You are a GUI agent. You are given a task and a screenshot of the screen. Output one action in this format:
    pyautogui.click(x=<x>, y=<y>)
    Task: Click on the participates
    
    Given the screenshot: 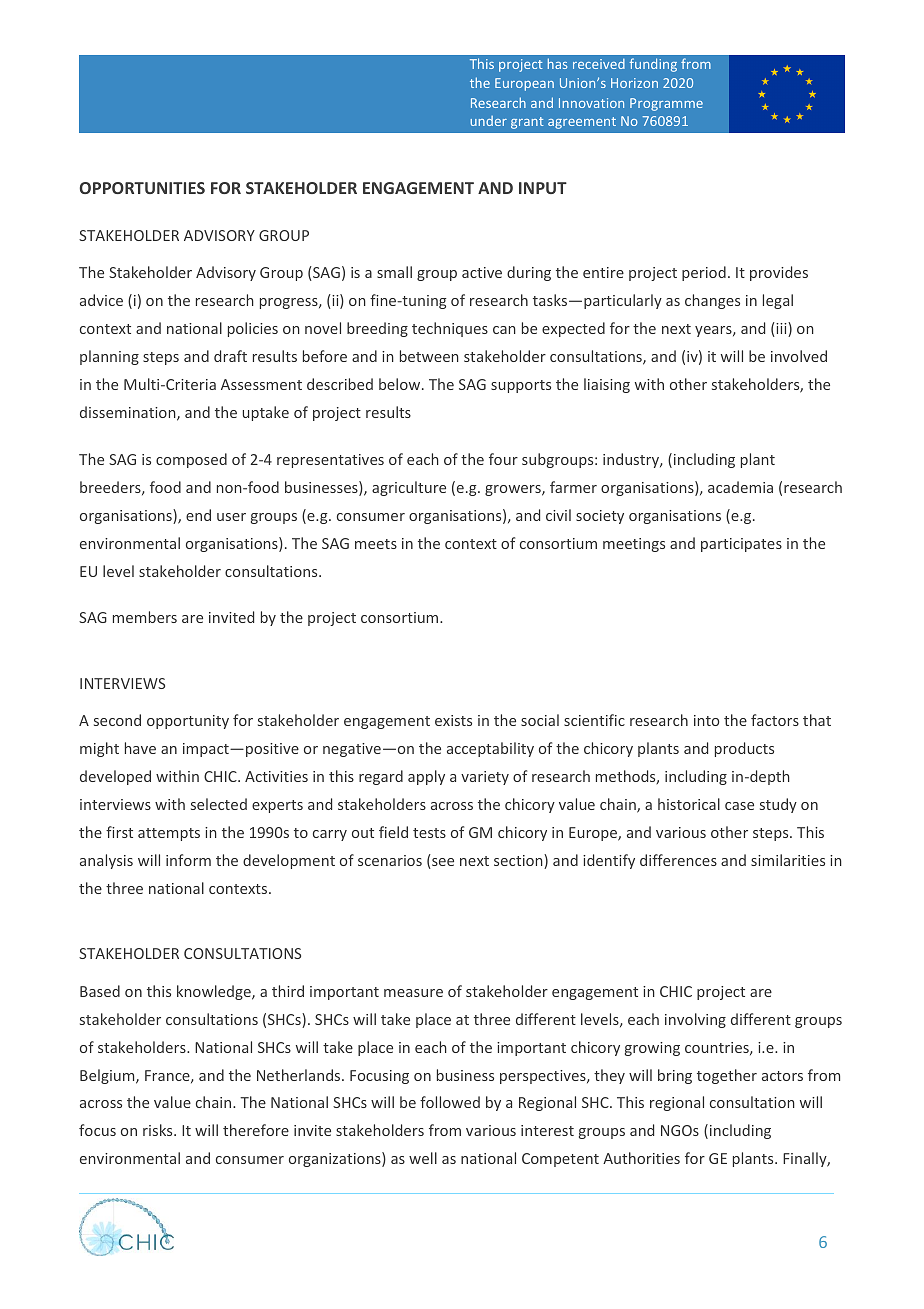 What is the action you would take?
    pyautogui.click(x=741, y=545)
